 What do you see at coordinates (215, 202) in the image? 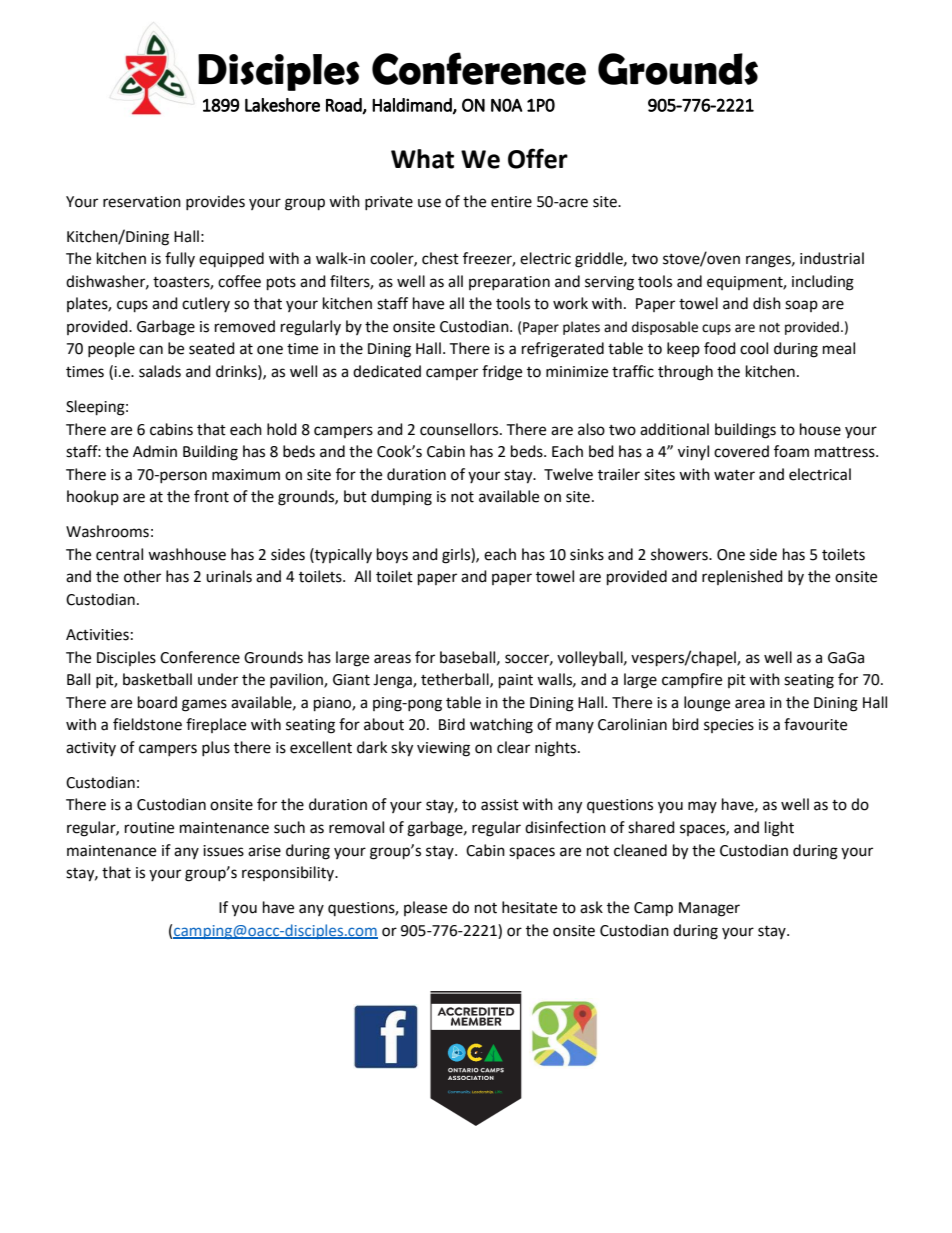
I see `provides` at bounding box center [215, 202].
